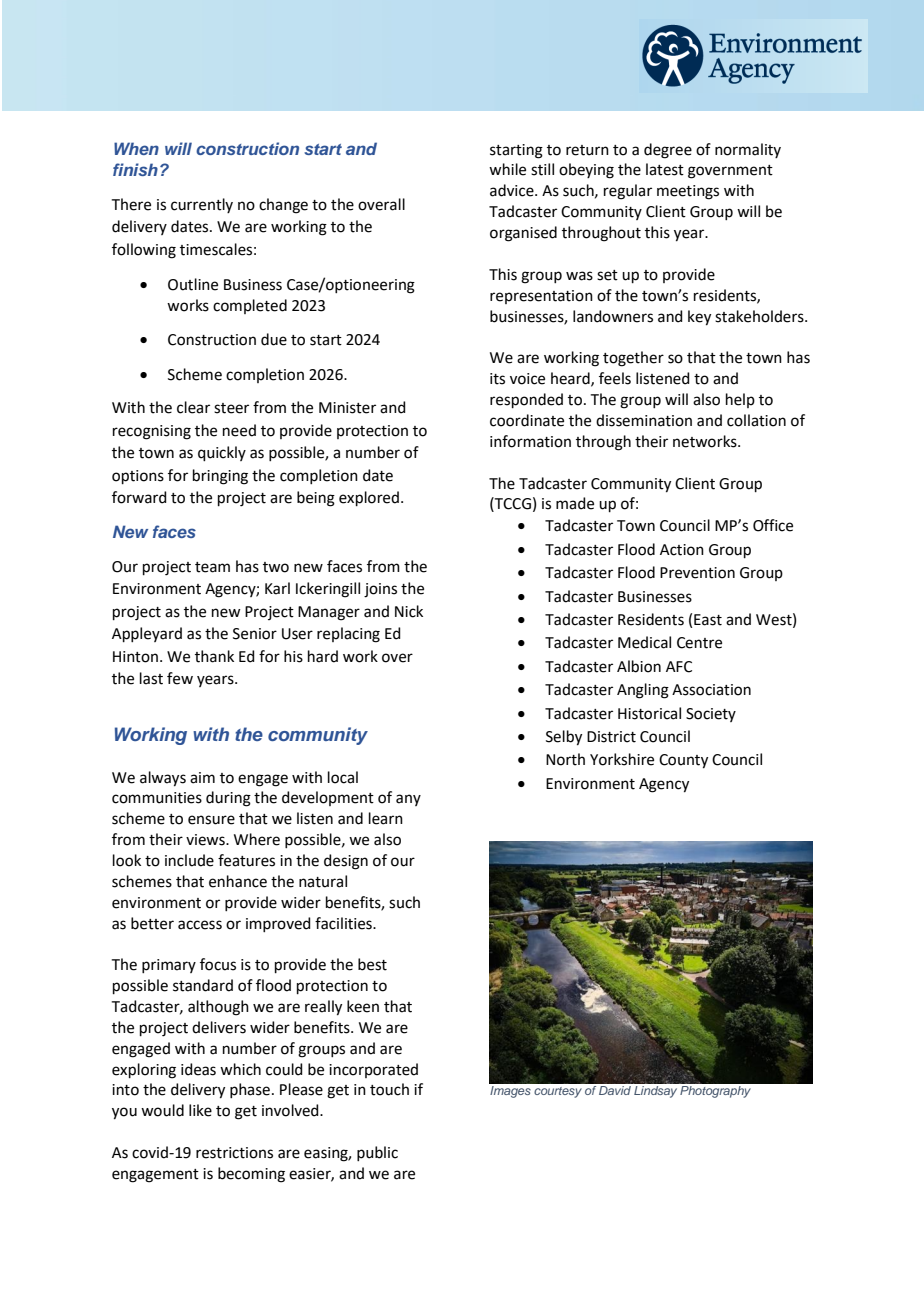 This screenshot has width=924, height=1308. What do you see at coordinates (234, 1153) in the screenshot?
I see `restrictions` at bounding box center [234, 1153].
